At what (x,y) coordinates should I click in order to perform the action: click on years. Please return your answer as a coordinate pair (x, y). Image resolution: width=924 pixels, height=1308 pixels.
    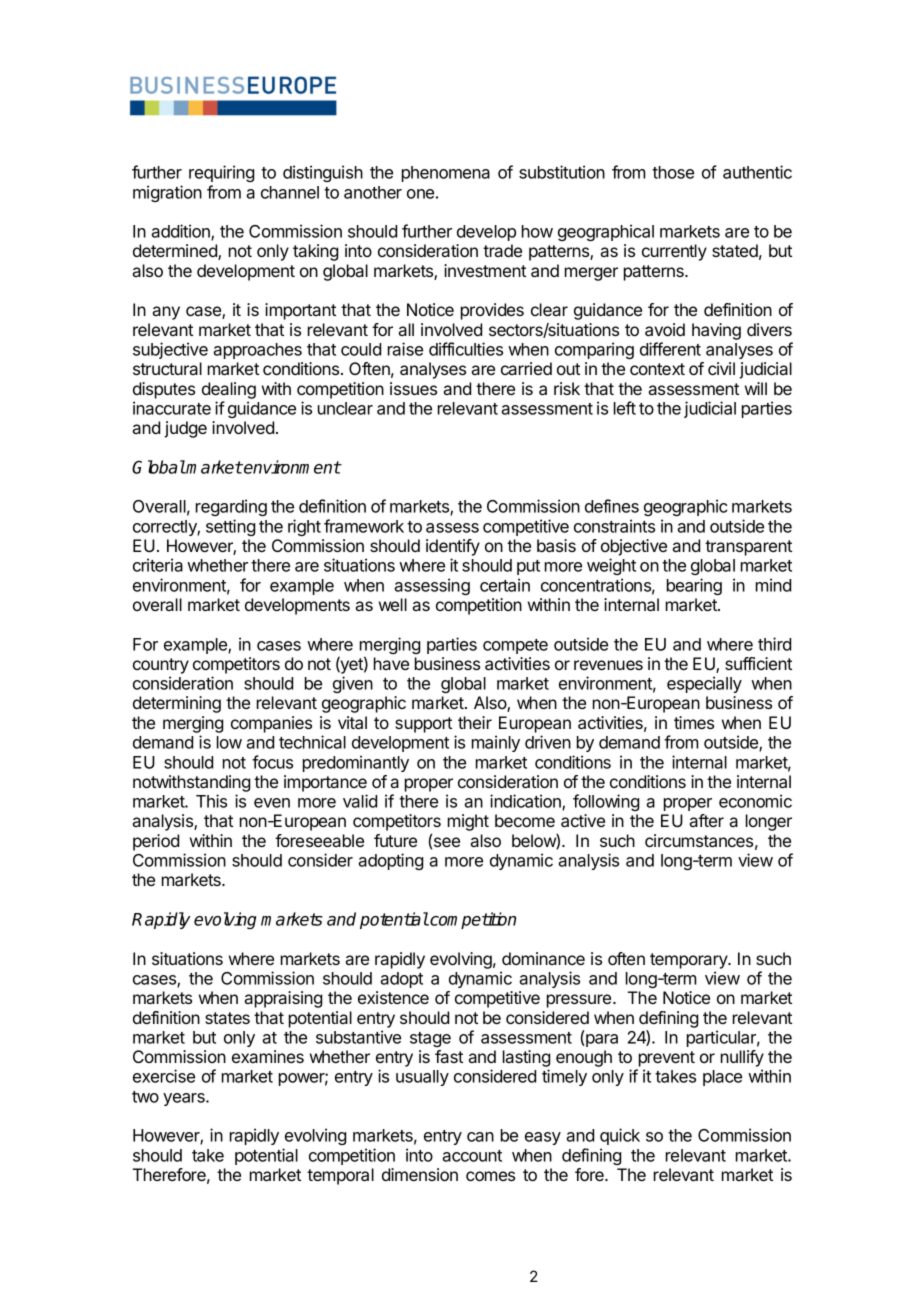
    Looking at the image, I should click on (185, 1099).
